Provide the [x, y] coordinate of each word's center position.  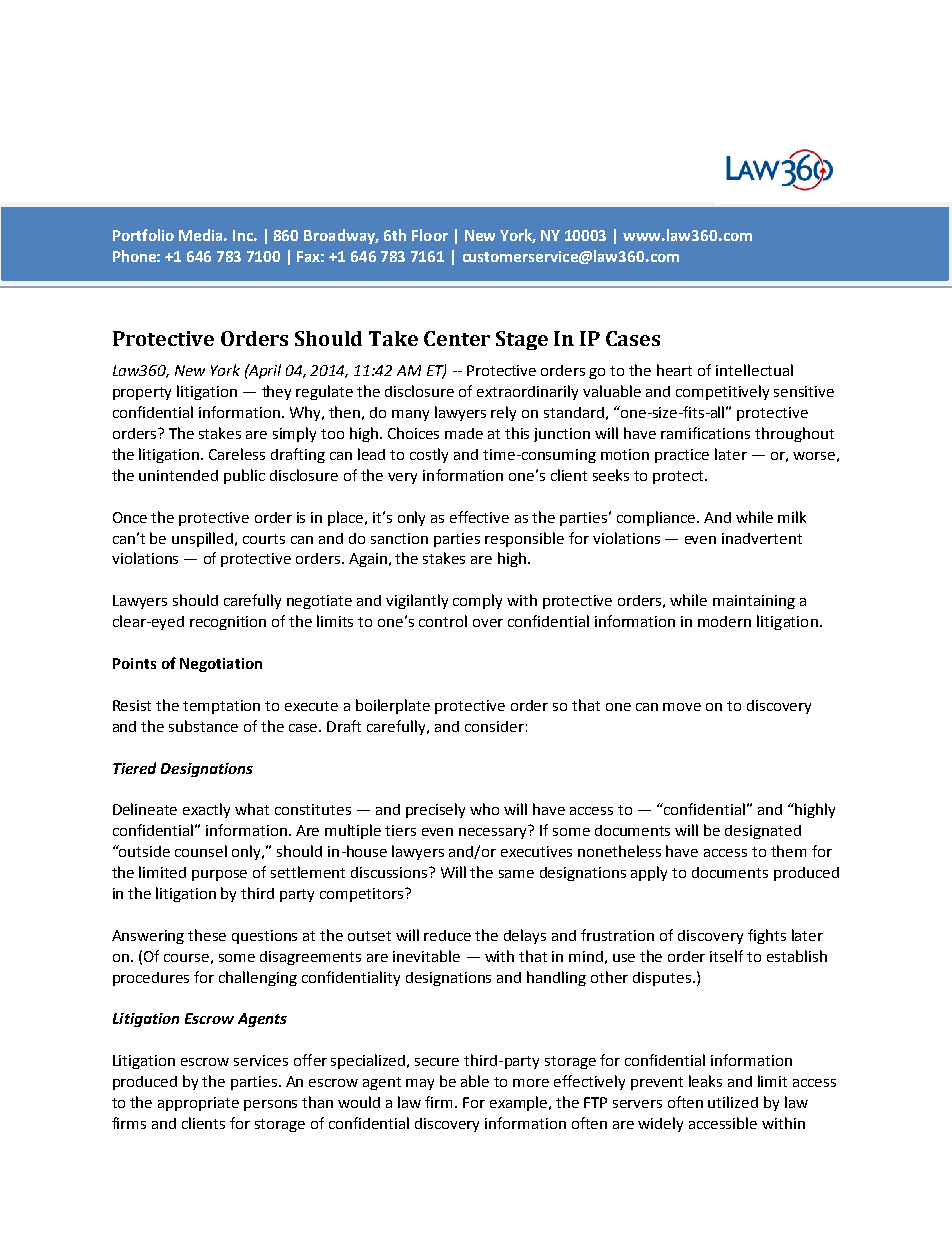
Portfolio [143, 235]
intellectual [754, 370]
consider [494, 726]
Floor [430, 235]
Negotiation [221, 665]
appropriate [198, 1104]
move [682, 707]
